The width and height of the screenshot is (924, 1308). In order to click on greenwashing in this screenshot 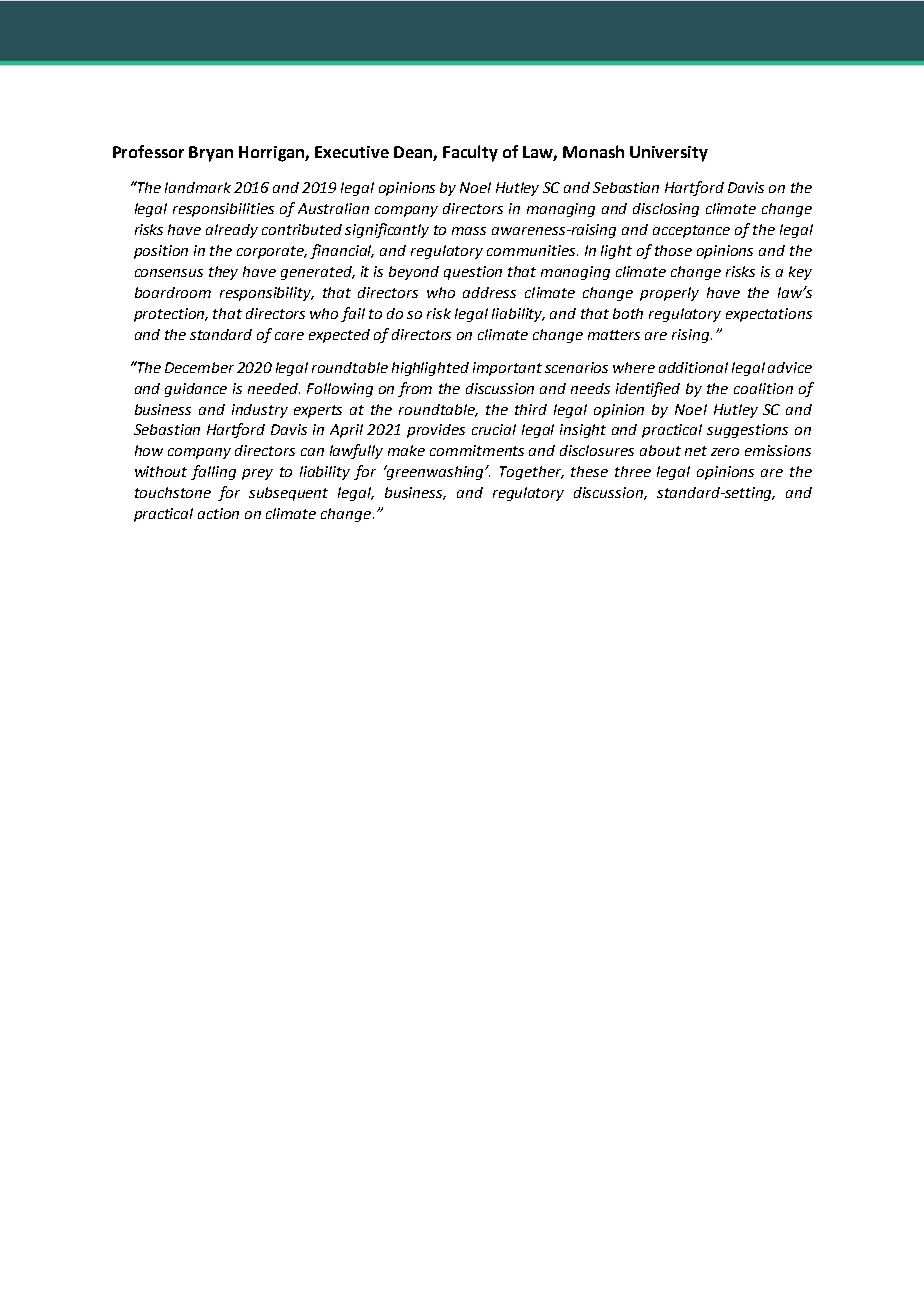, I will do `click(435, 472)`.
